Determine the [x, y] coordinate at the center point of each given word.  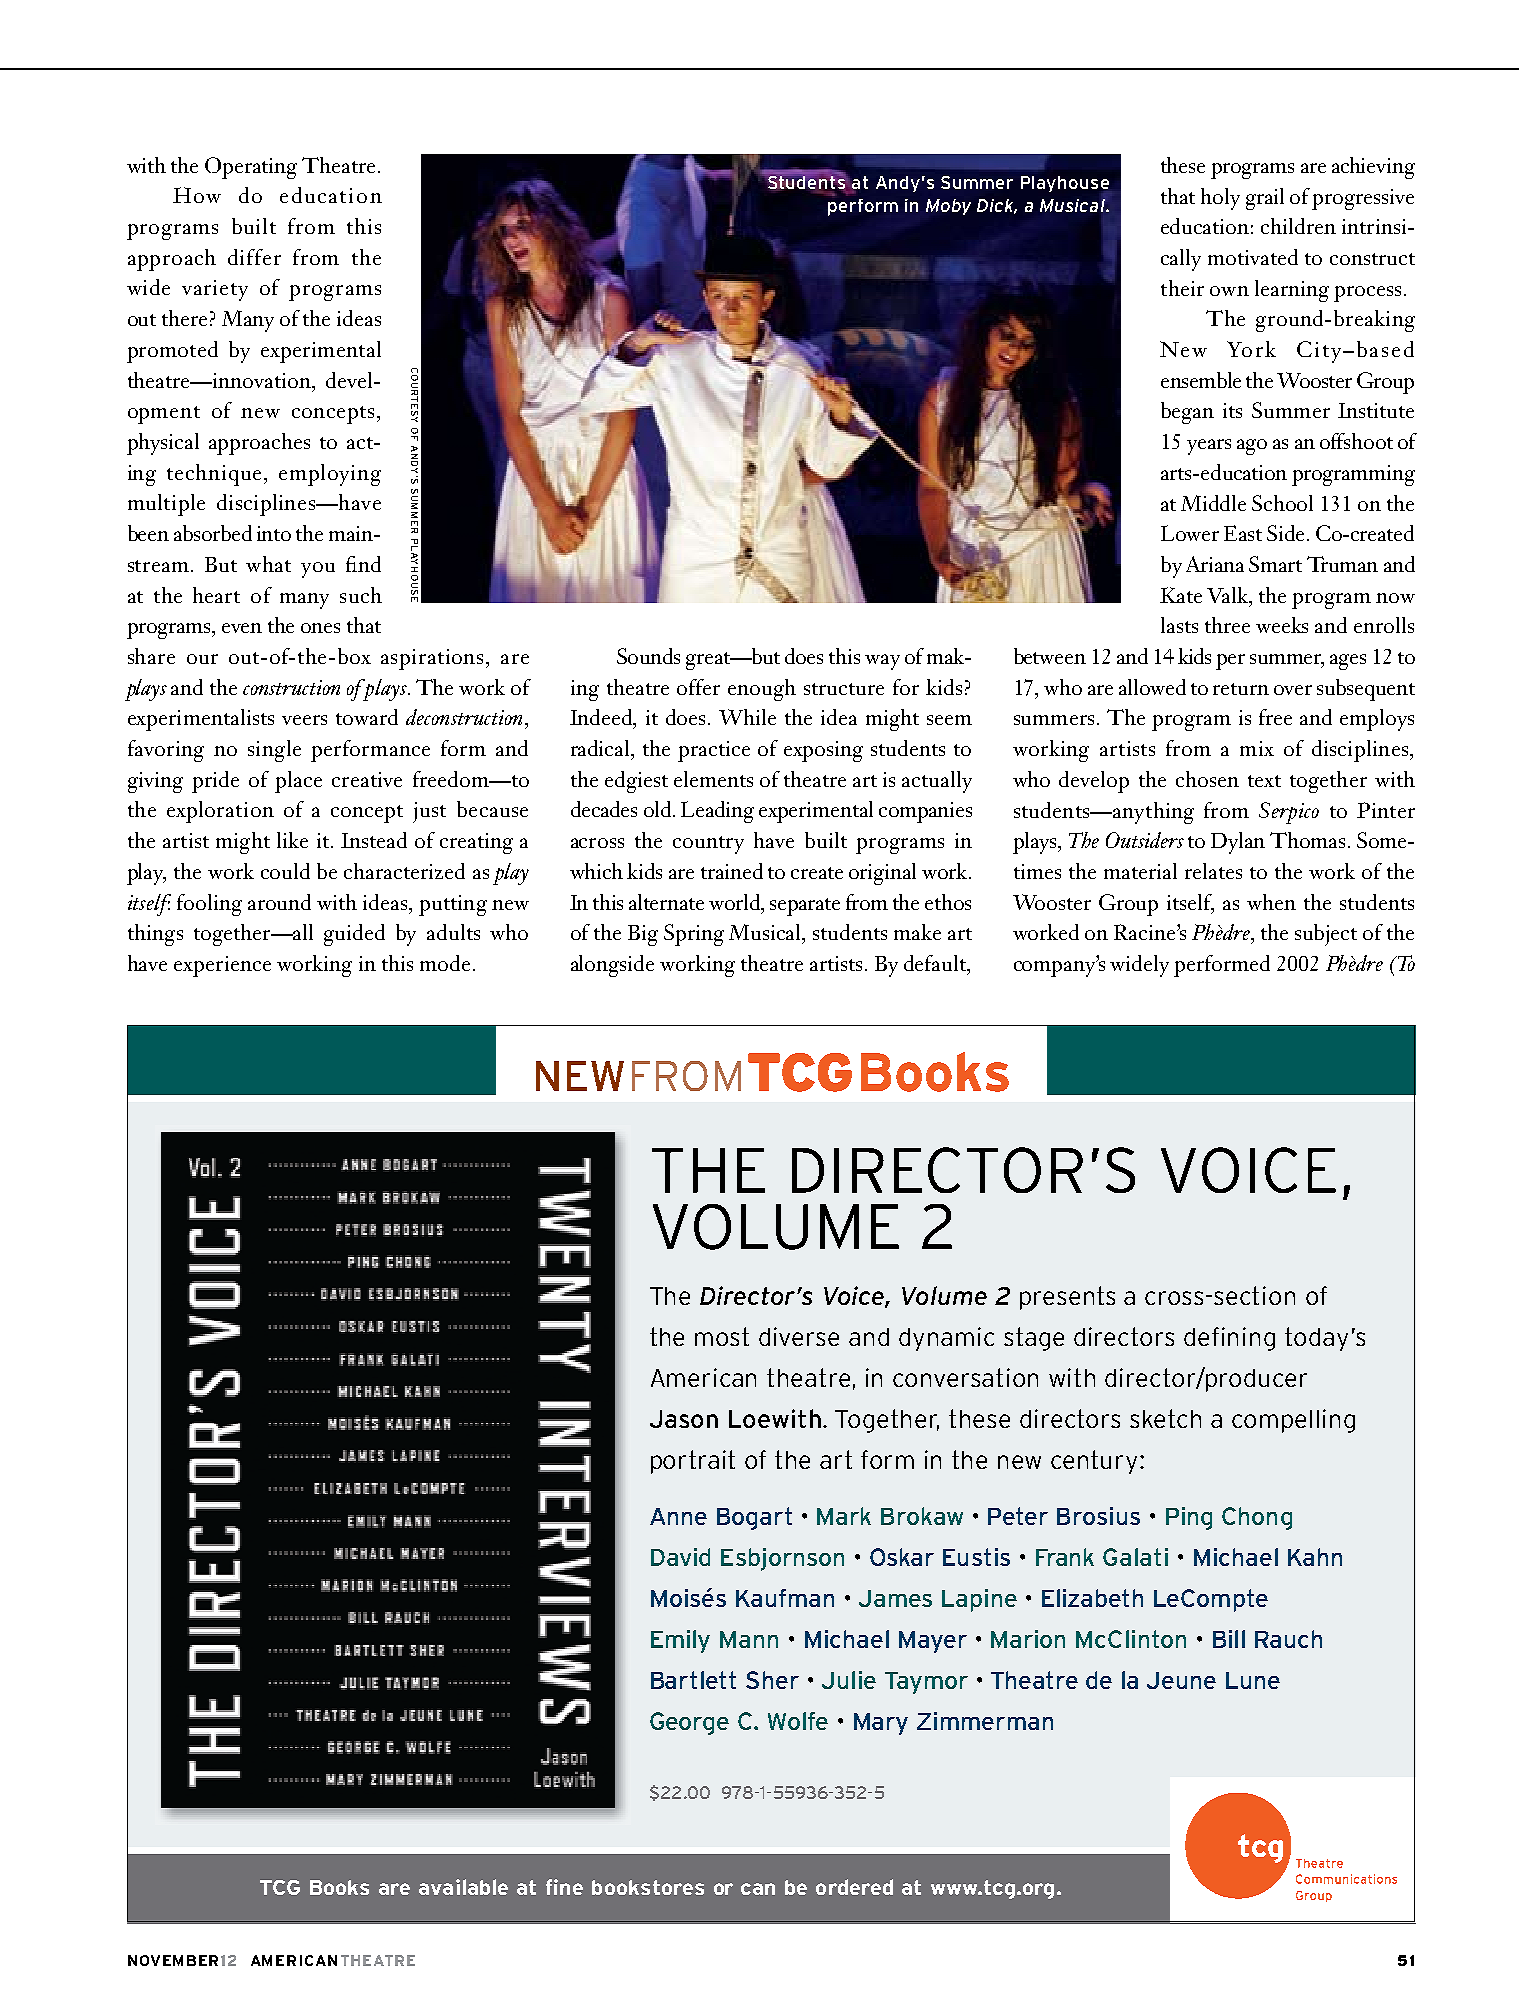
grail [1265, 199]
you [318, 570]
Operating [251, 168]
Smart [1275, 564]
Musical [766, 933]
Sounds [648, 656]
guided [354, 935]
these [1183, 165]
